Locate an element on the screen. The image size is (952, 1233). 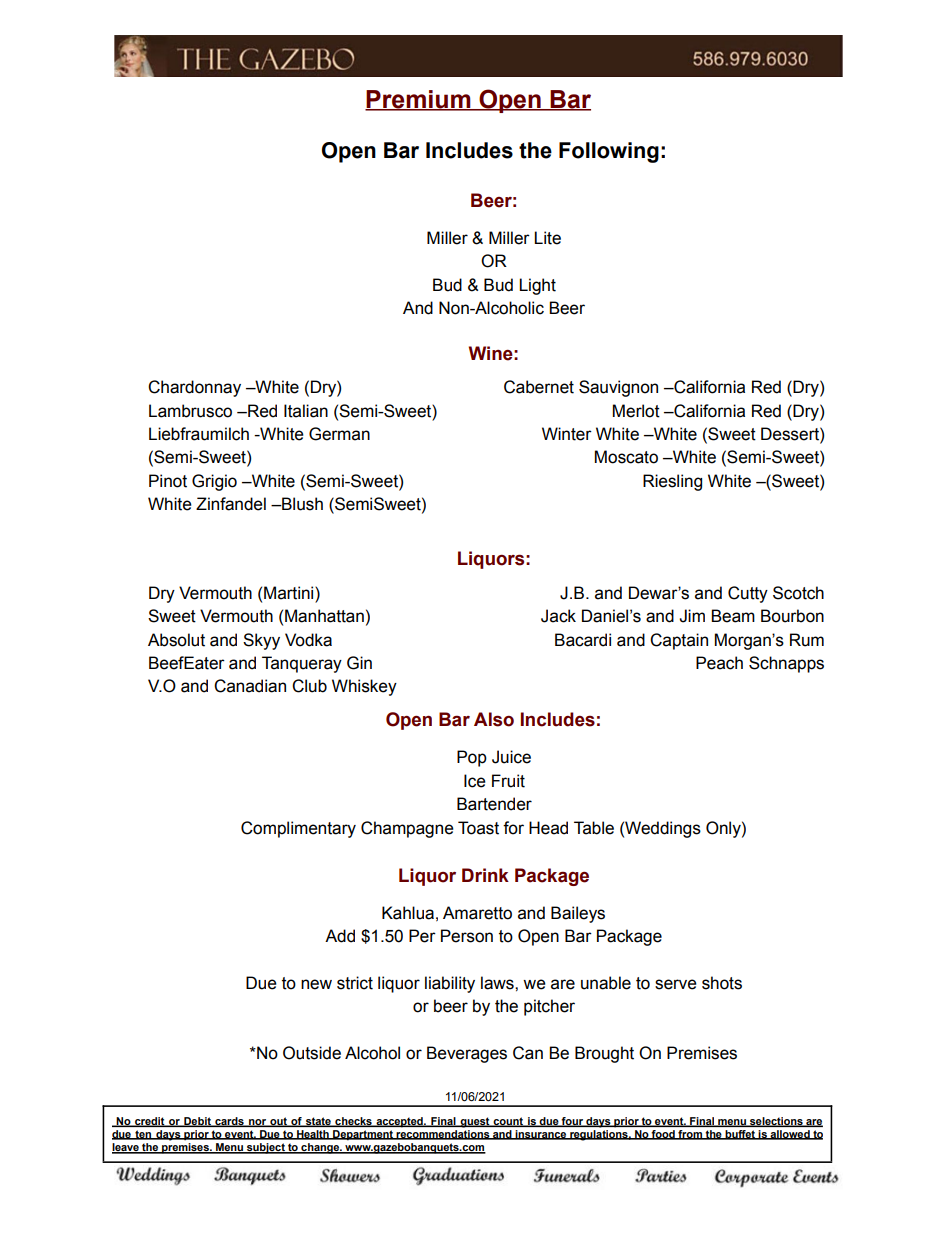
shots is located at coordinates (722, 983).
